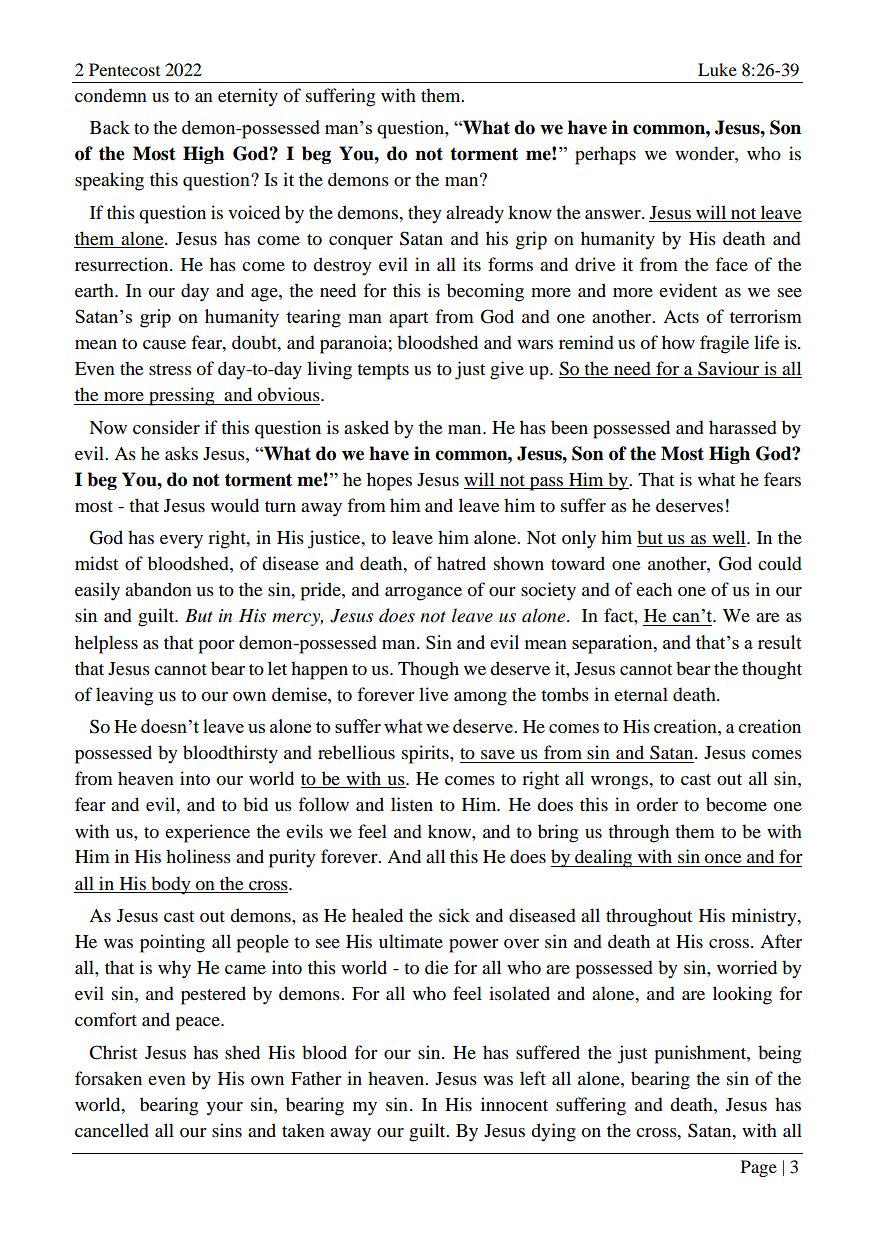  What do you see at coordinates (654, 589) in the image?
I see `each` at bounding box center [654, 589].
